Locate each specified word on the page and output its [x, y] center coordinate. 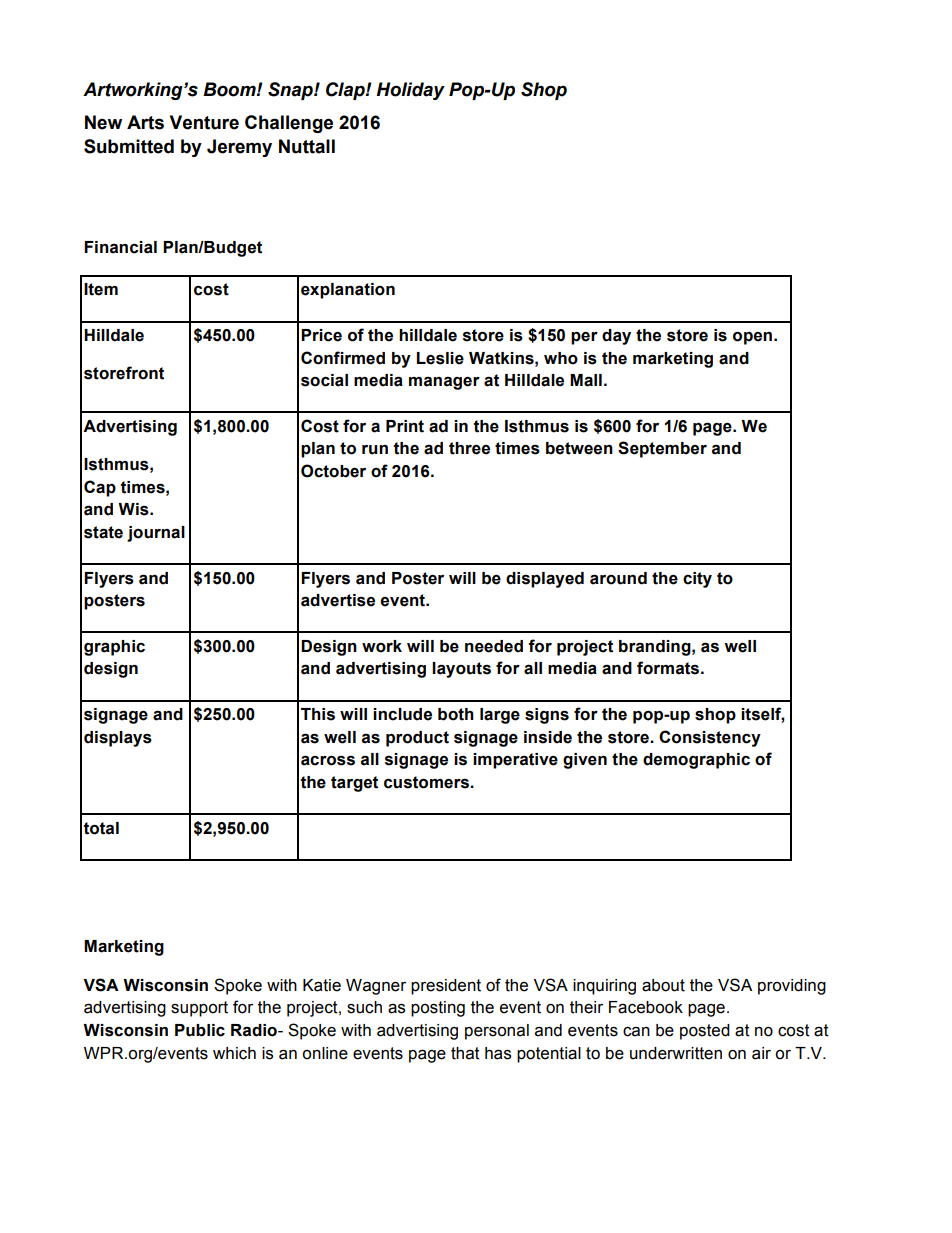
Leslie [440, 358]
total [101, 828]
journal [156, 534]
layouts [461, 670]
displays [118, 739]
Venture [204, 122]
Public [200, 1030]
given [585, 761]
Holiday [410, 91]
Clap [346, 91]
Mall [586, 380]
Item [101, 289]
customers [427, 782]
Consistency [710, 738]
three [469, 448]
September [662, 449]
